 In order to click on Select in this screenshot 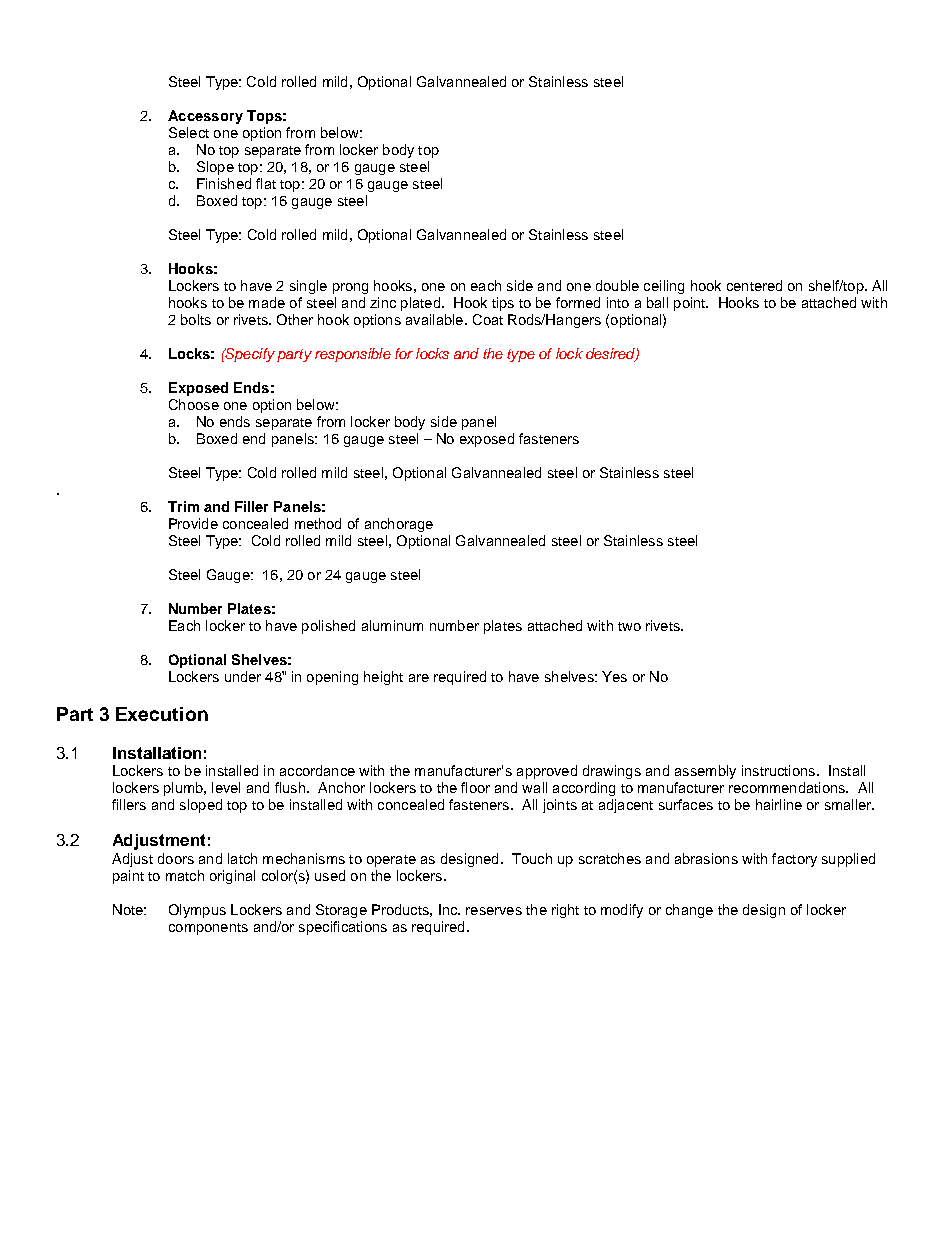, I will do `click(189, 132)`.
